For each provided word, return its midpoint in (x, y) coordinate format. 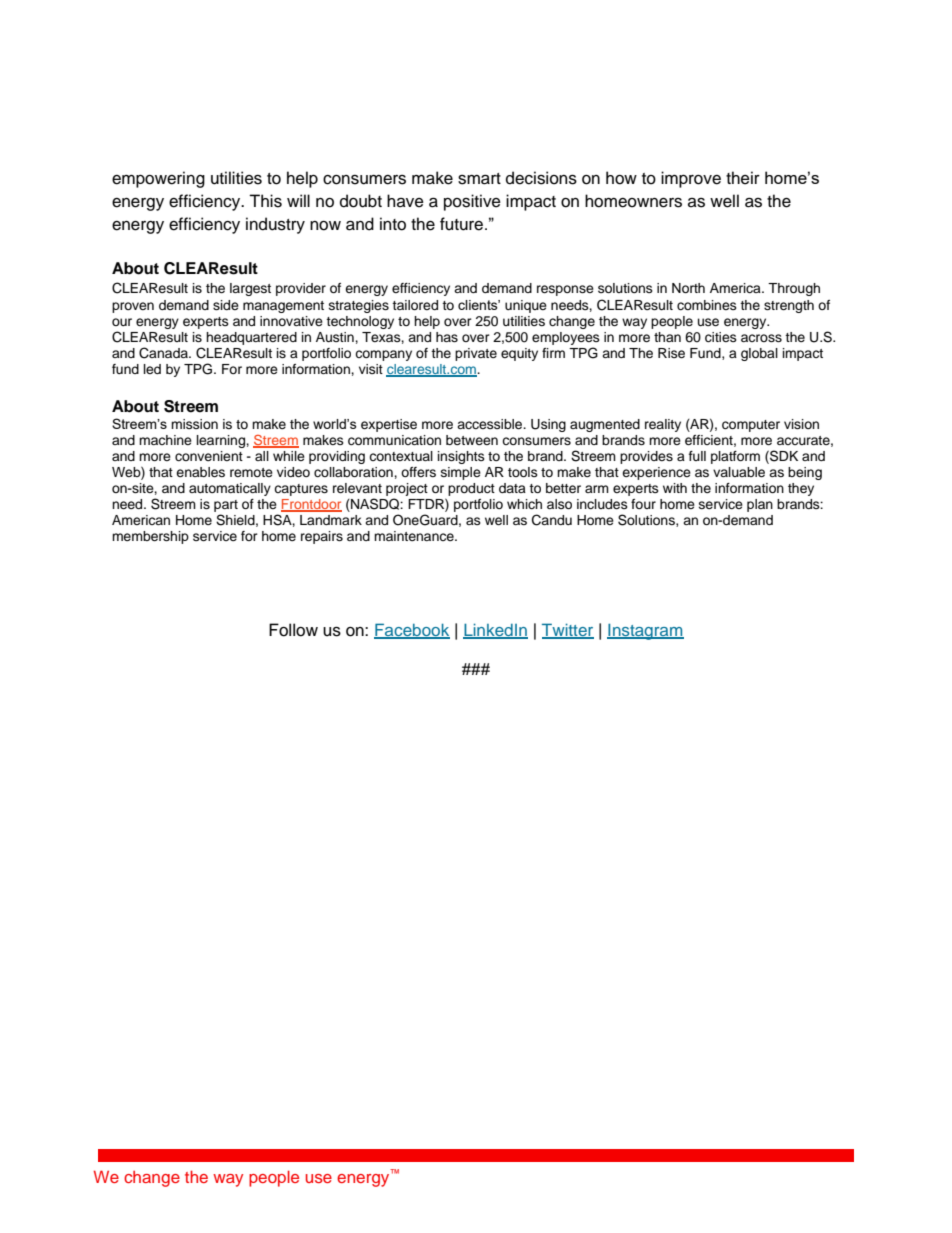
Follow (293, 630)
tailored (415, 305)
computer (751, 426)
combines (707, 305)
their (743, 178)
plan (760, 505)
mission (194, 424)
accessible (491, 424)
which (524, 504)
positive (472, 202)
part (226, 507)
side (226, 305)
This (265, 201)
